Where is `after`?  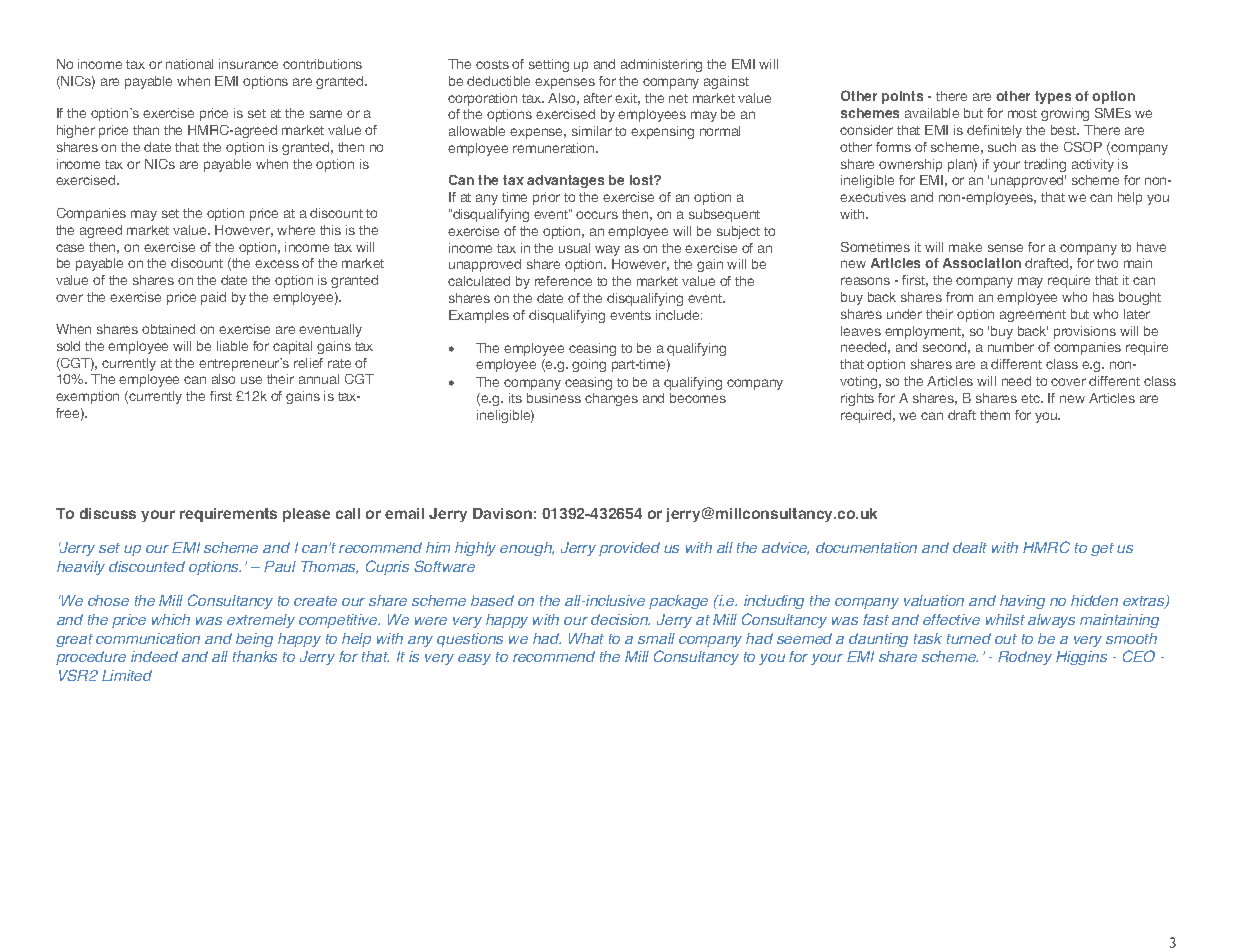 after is located at coordinates (598, 98).
